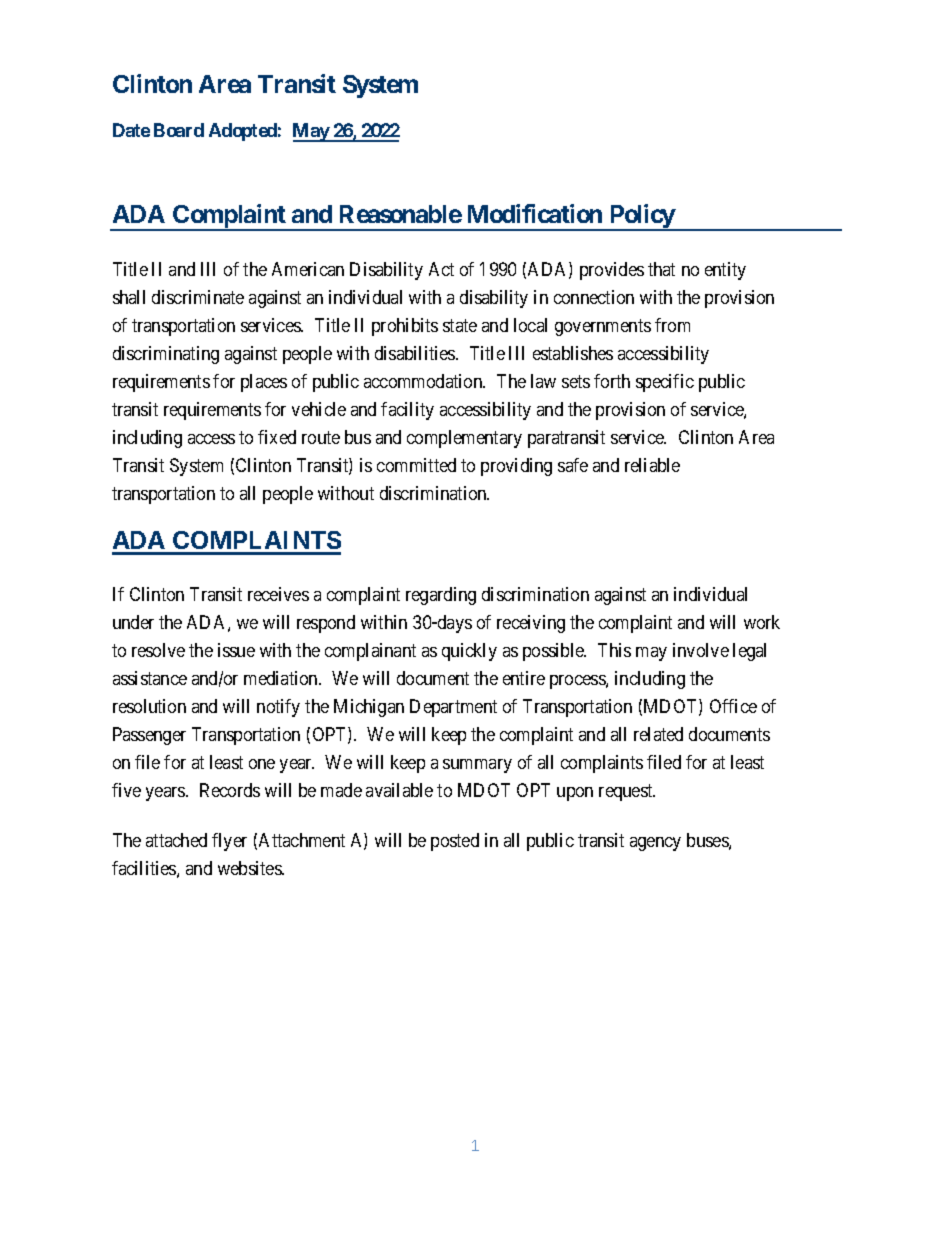 Image resolution: width=952 pixels, height=1233 pixels. I want to click on Policy, so click(641, 217).
